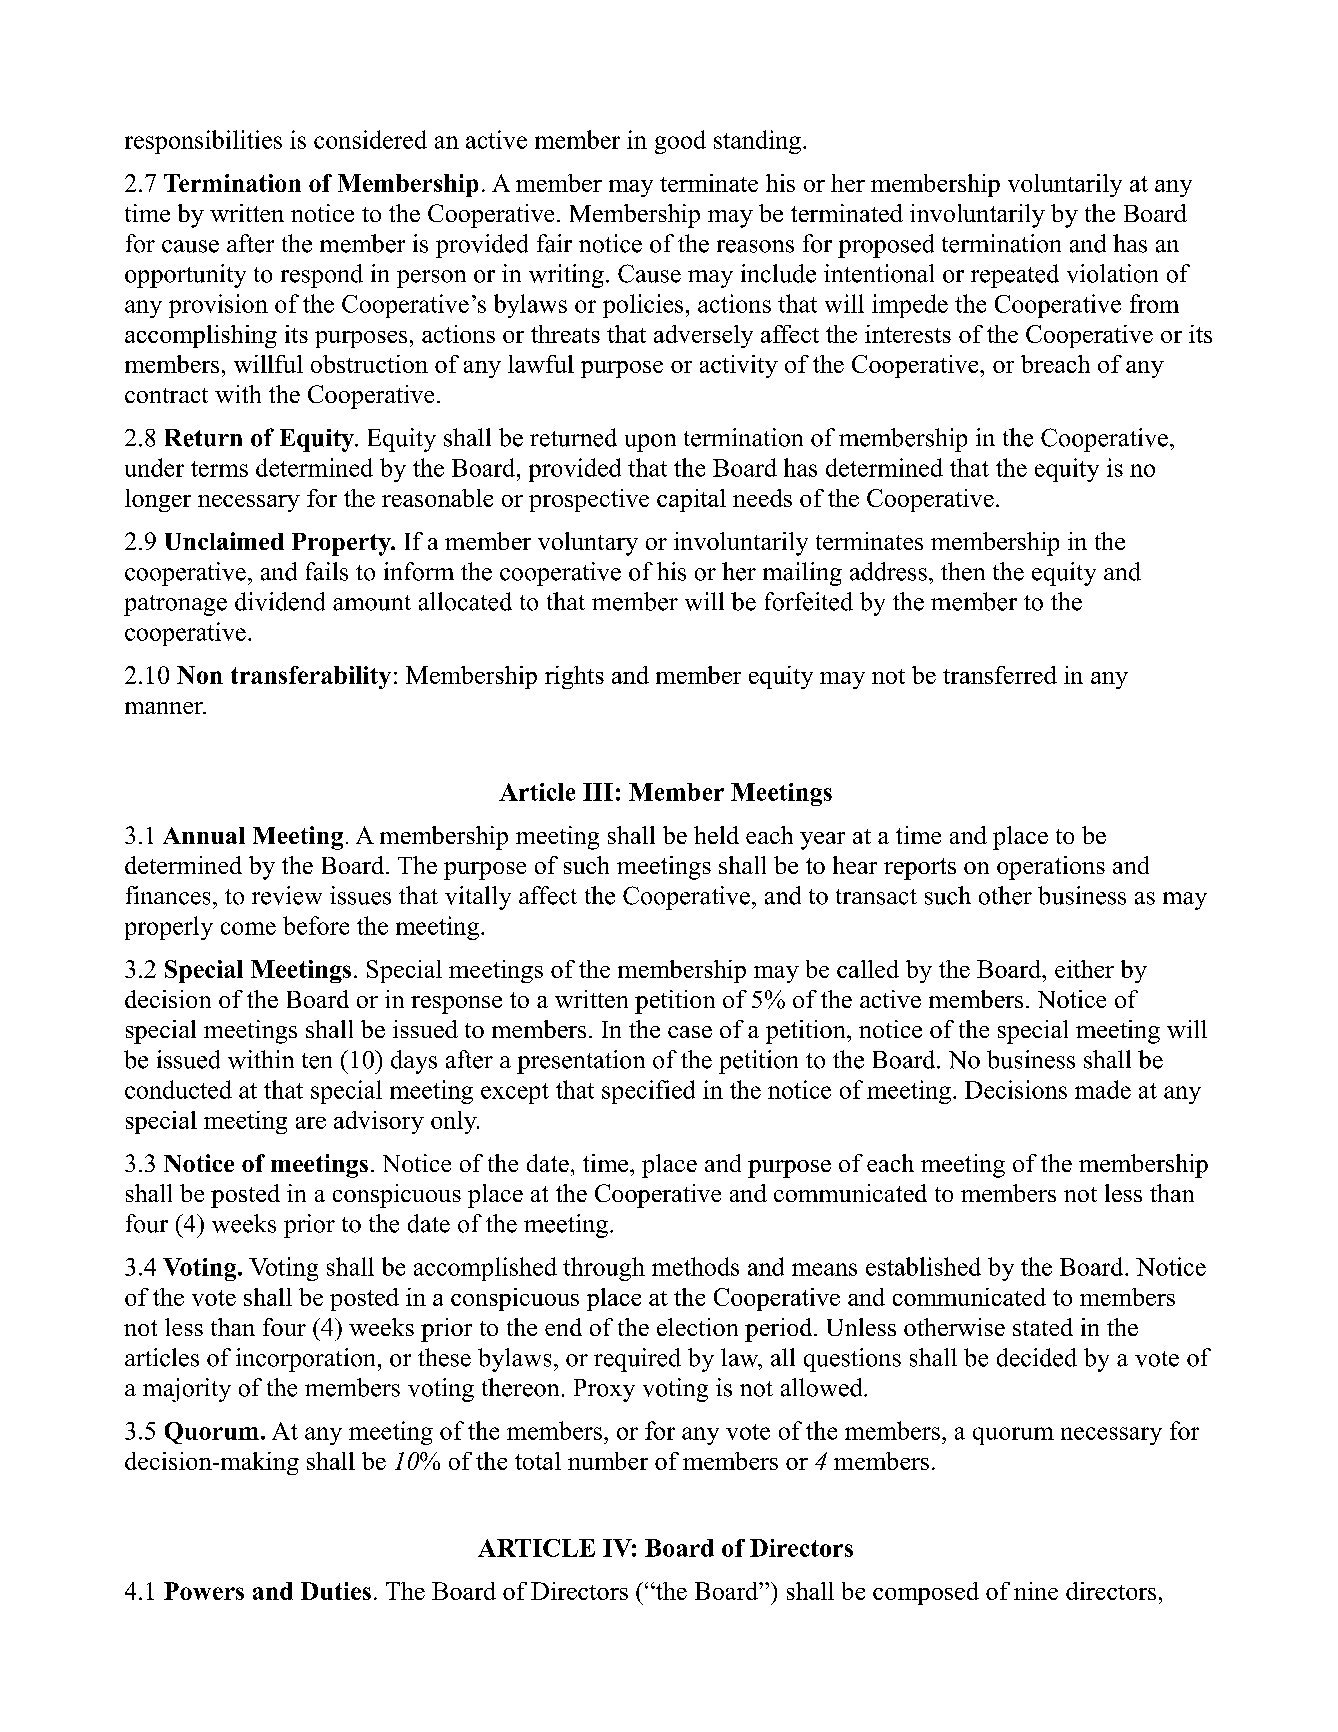  I want to click on are, so click(311, 1123).
